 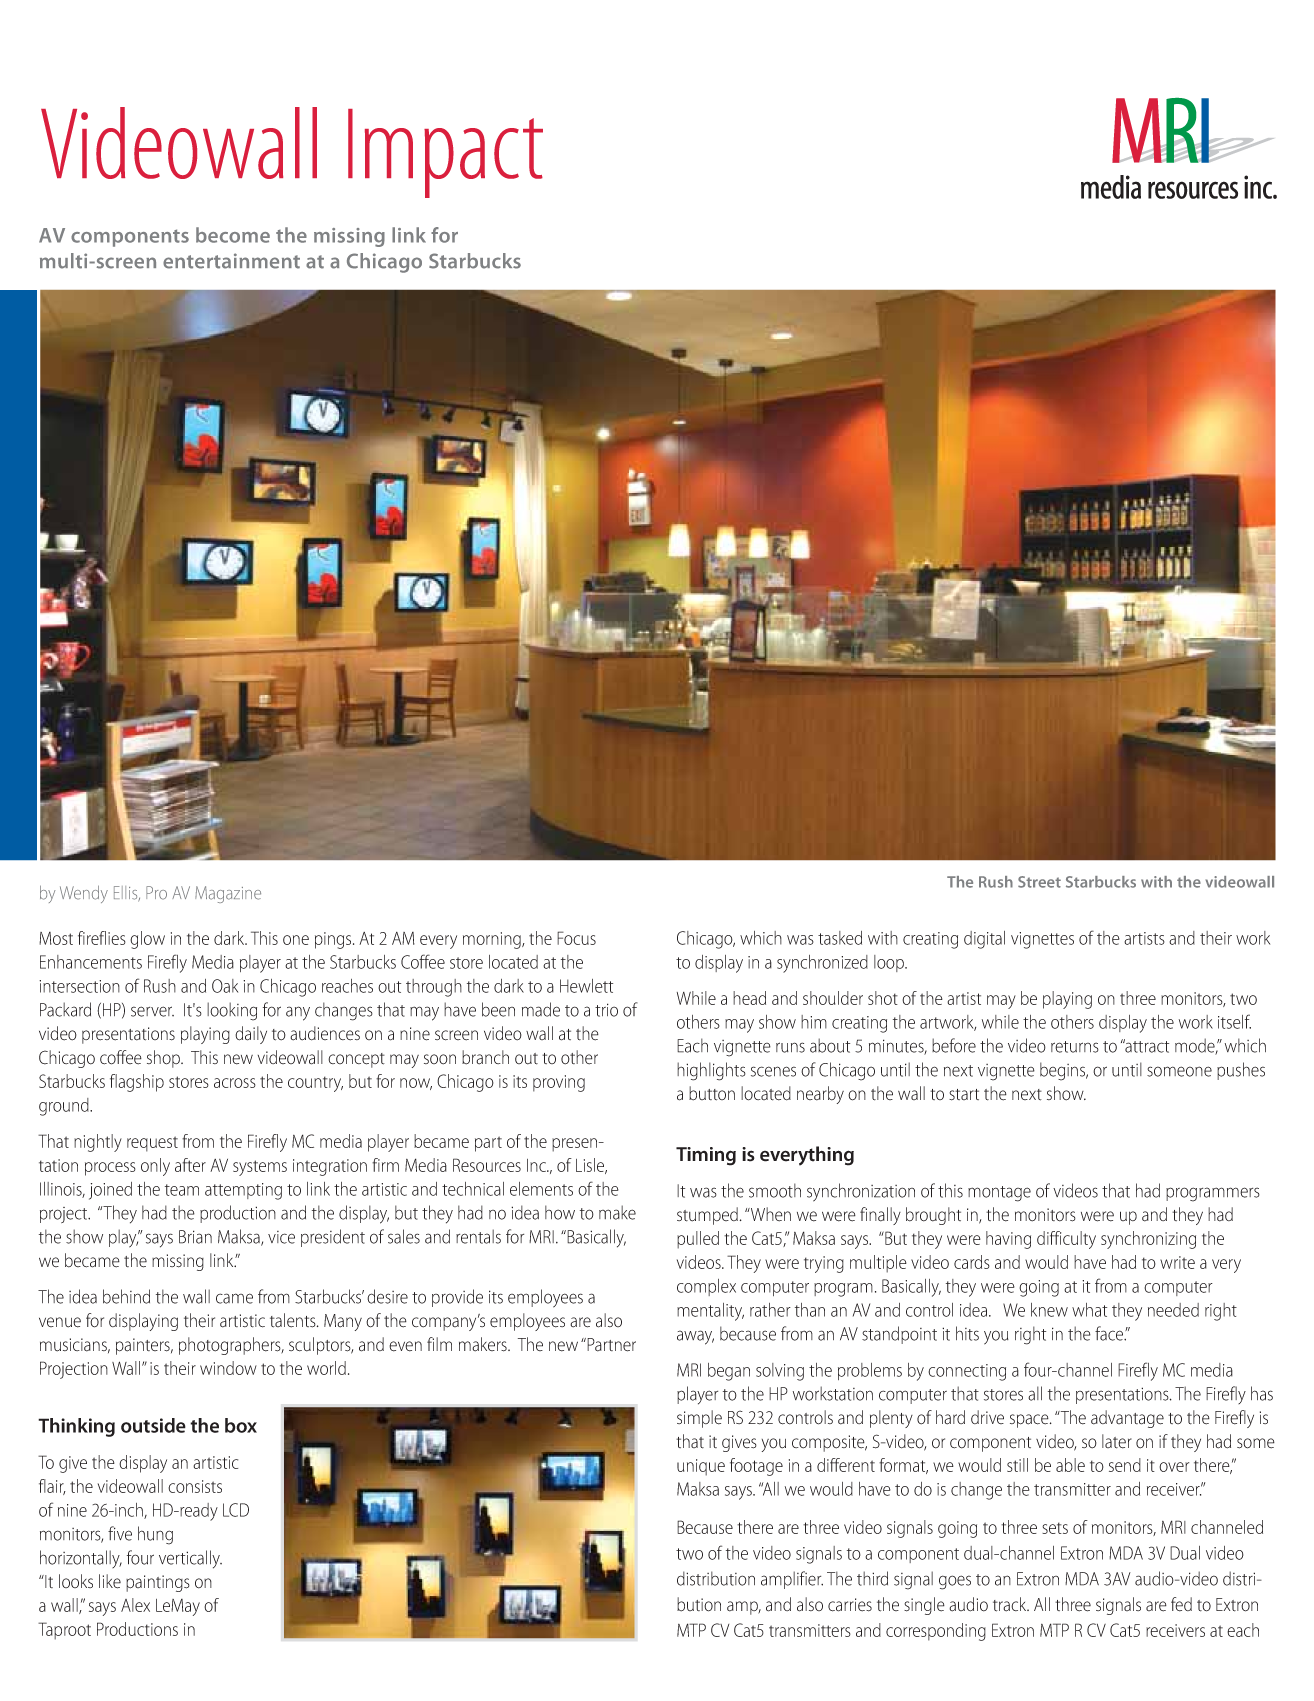 I want to click on Street, so click(x=1039, y=882).
